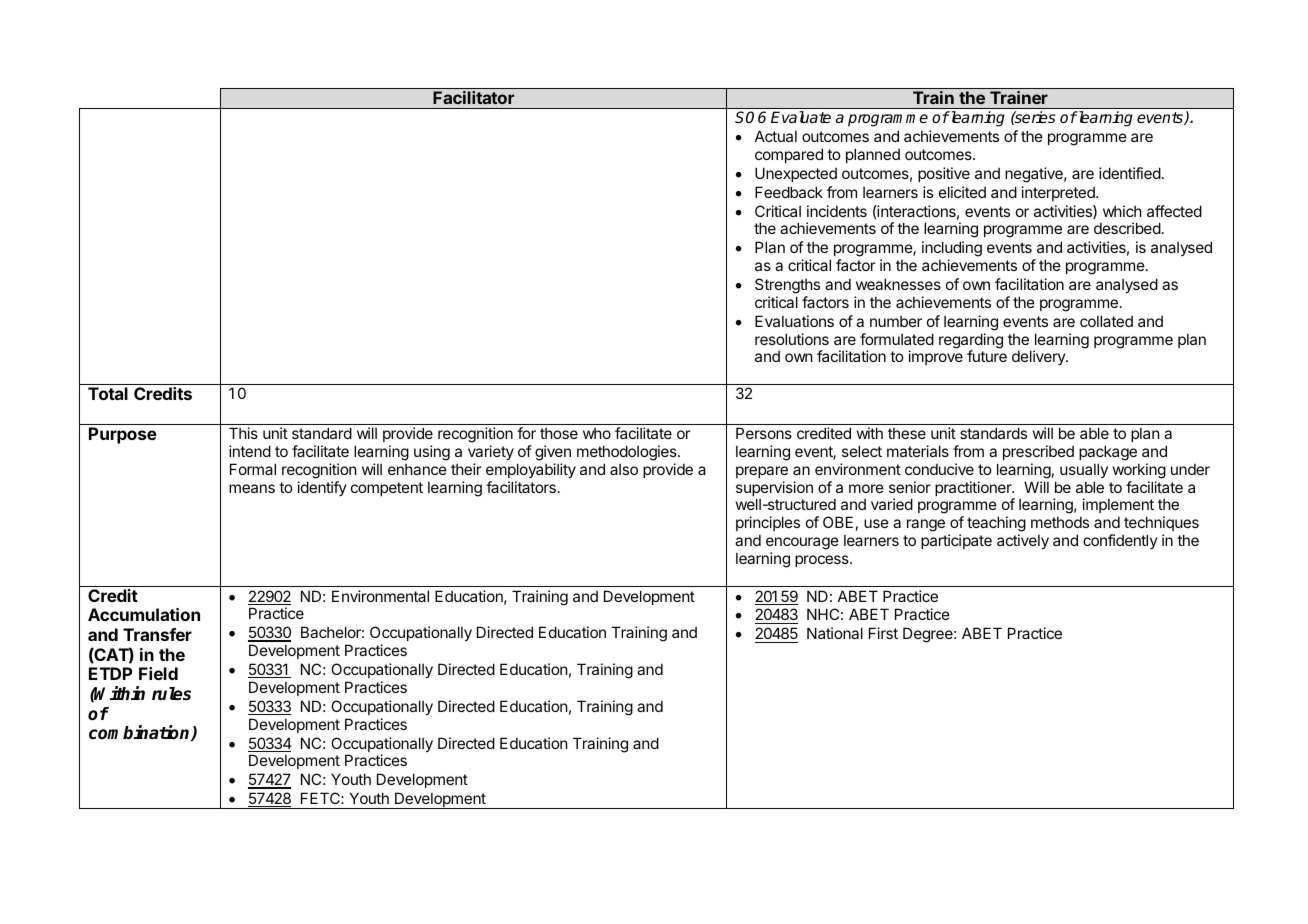  I want to click on compared, so click(789, 155).
